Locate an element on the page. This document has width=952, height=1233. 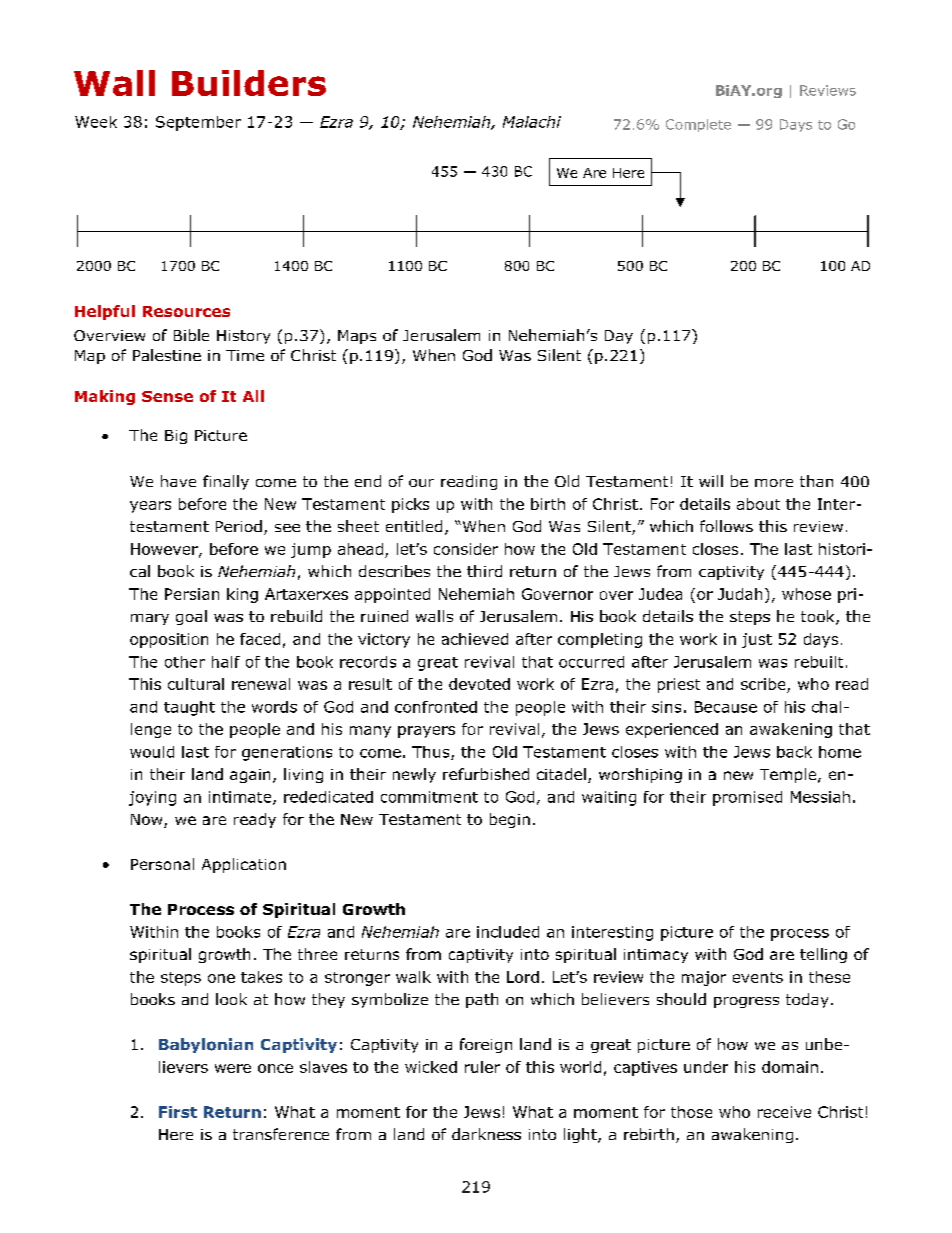
September is located at coordinates (198, 123).
